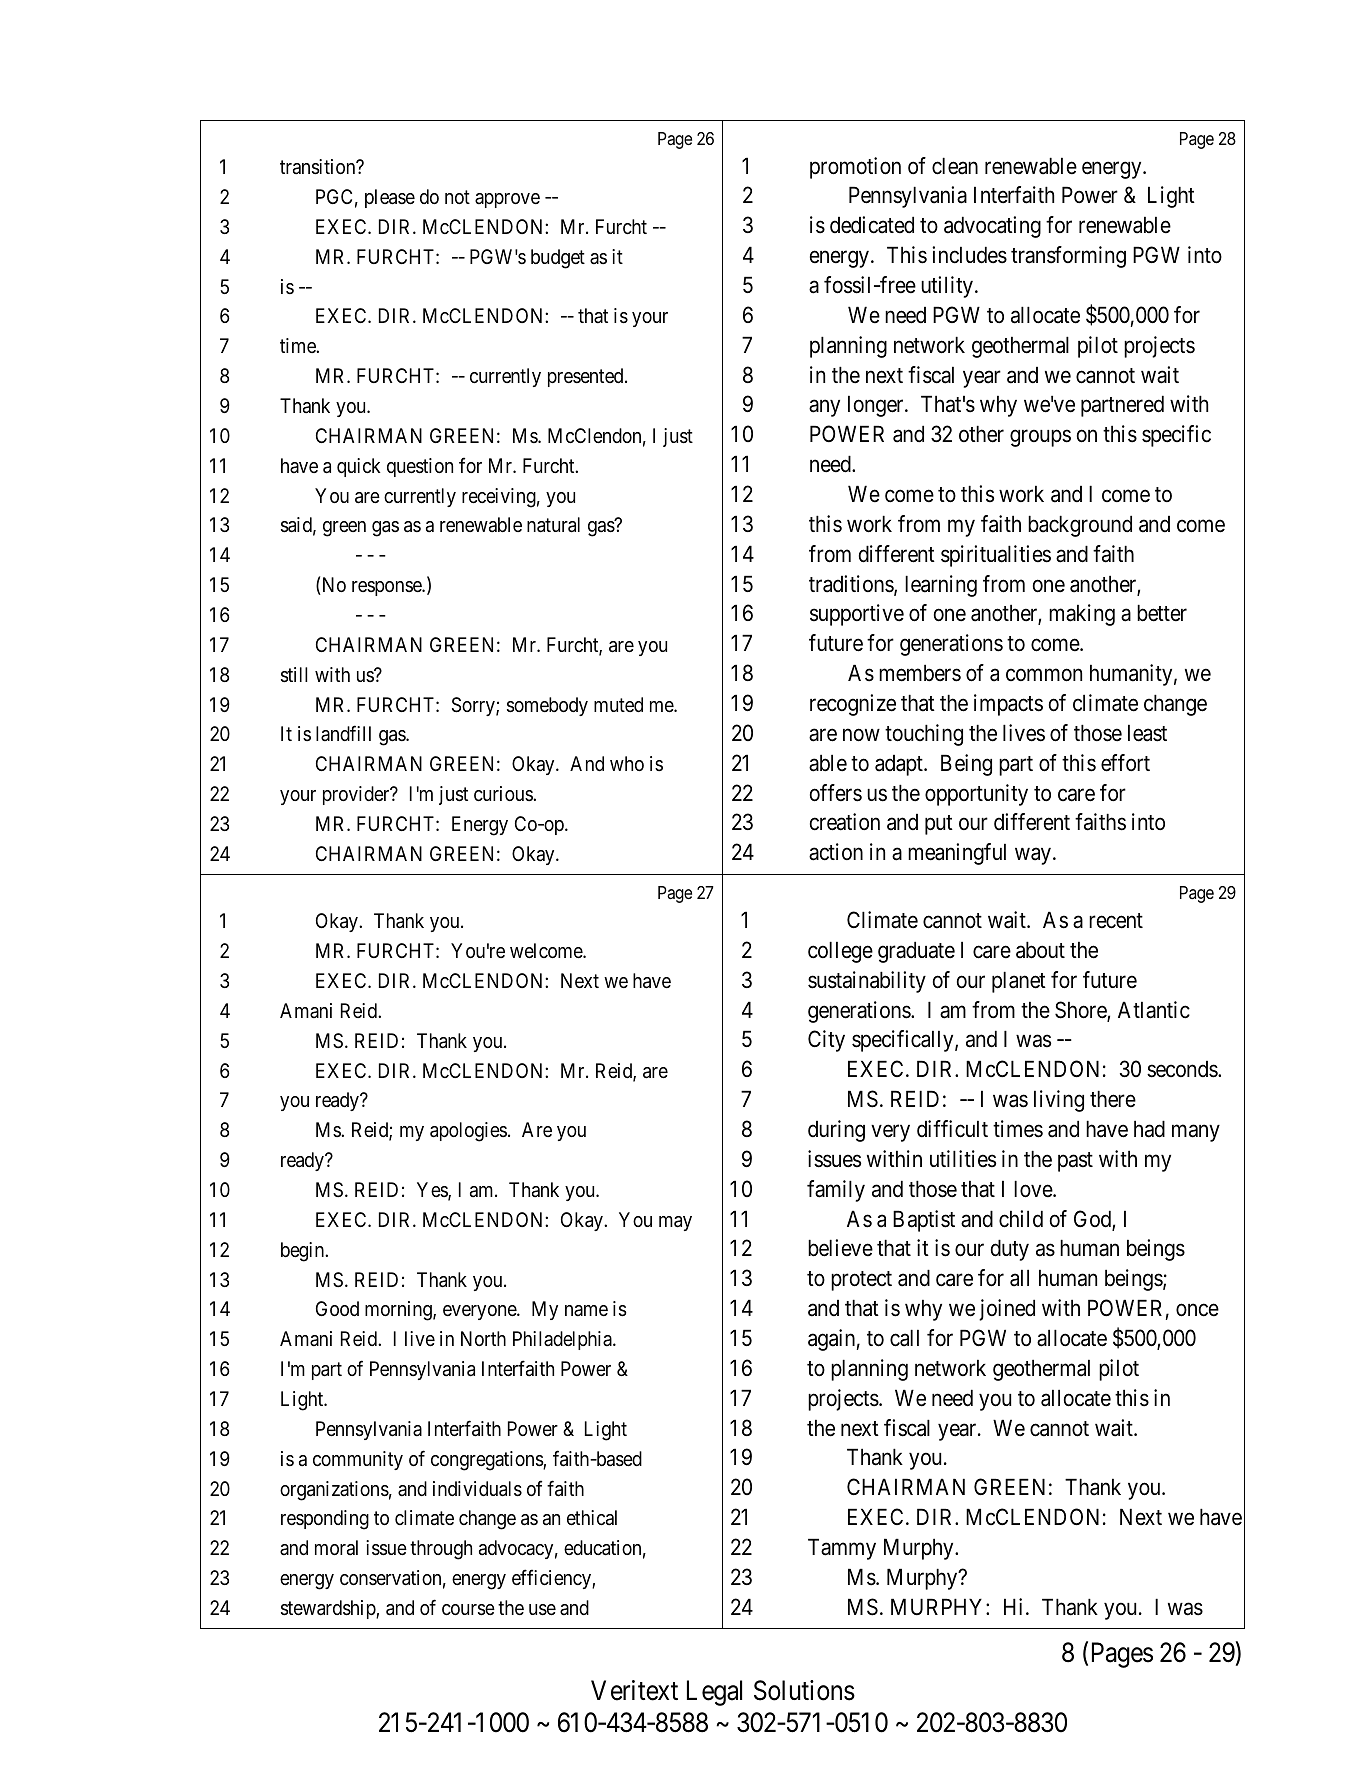  What do you see at coordinates (468, 1132) in the image?
I see `apologies` at bounding box center [468, 1132].
